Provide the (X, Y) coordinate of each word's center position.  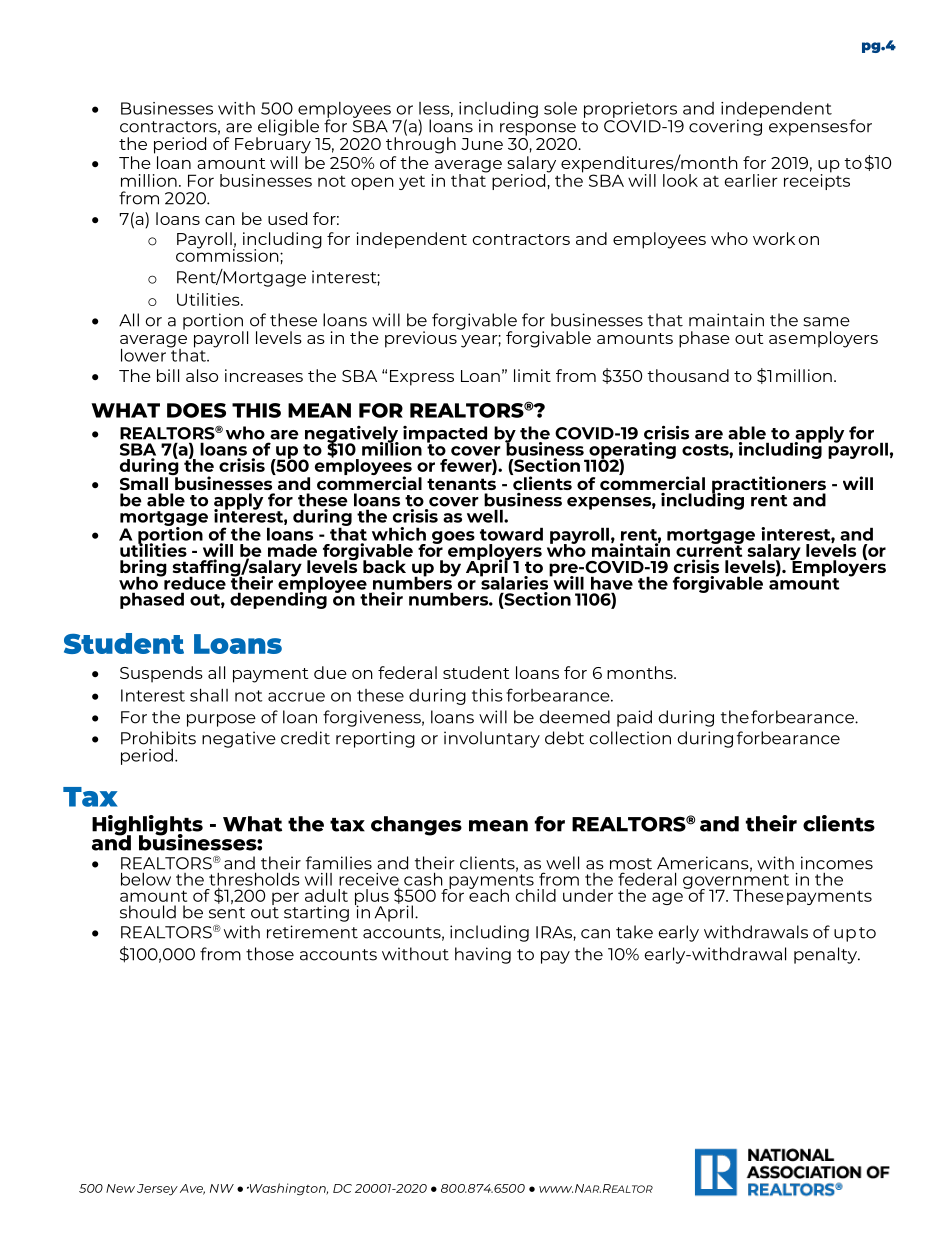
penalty (826, 955)
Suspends (161, 674)
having (483, 955)
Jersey (157, 1190)
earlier (751, 180)
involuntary (492, 739)
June (482, 144)
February (273, 144)
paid (634, 718)
